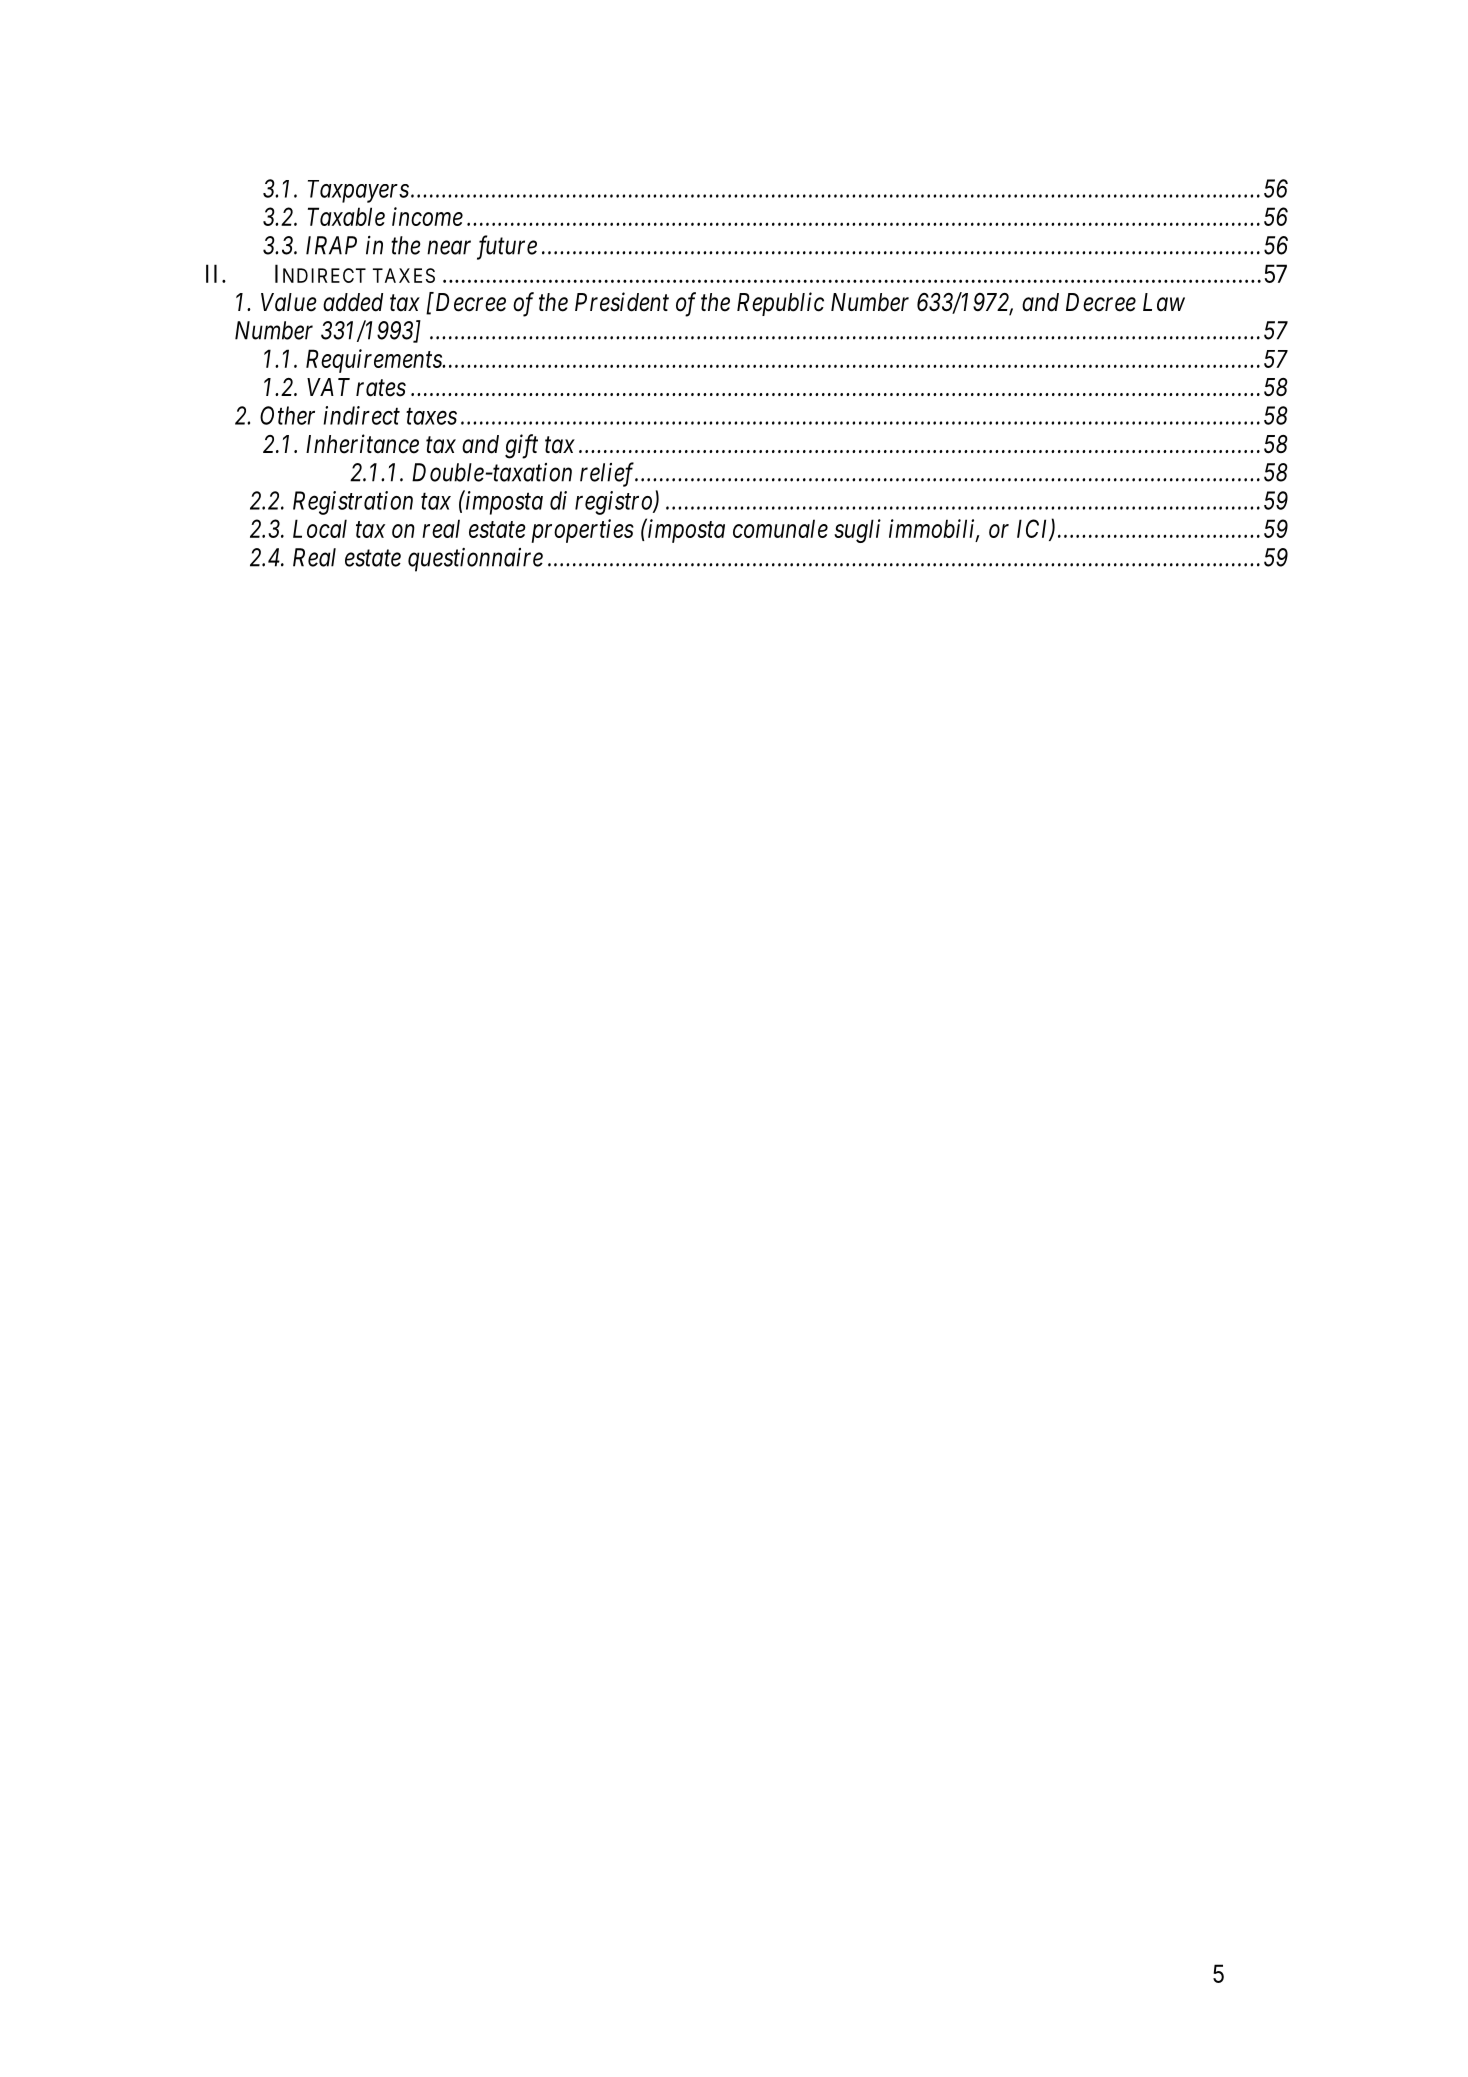 The width and height of the screenshot is (1468, 2077). Describe the element at coordinates (353, 503) in the screenshot. I see `Registration` at that location.
